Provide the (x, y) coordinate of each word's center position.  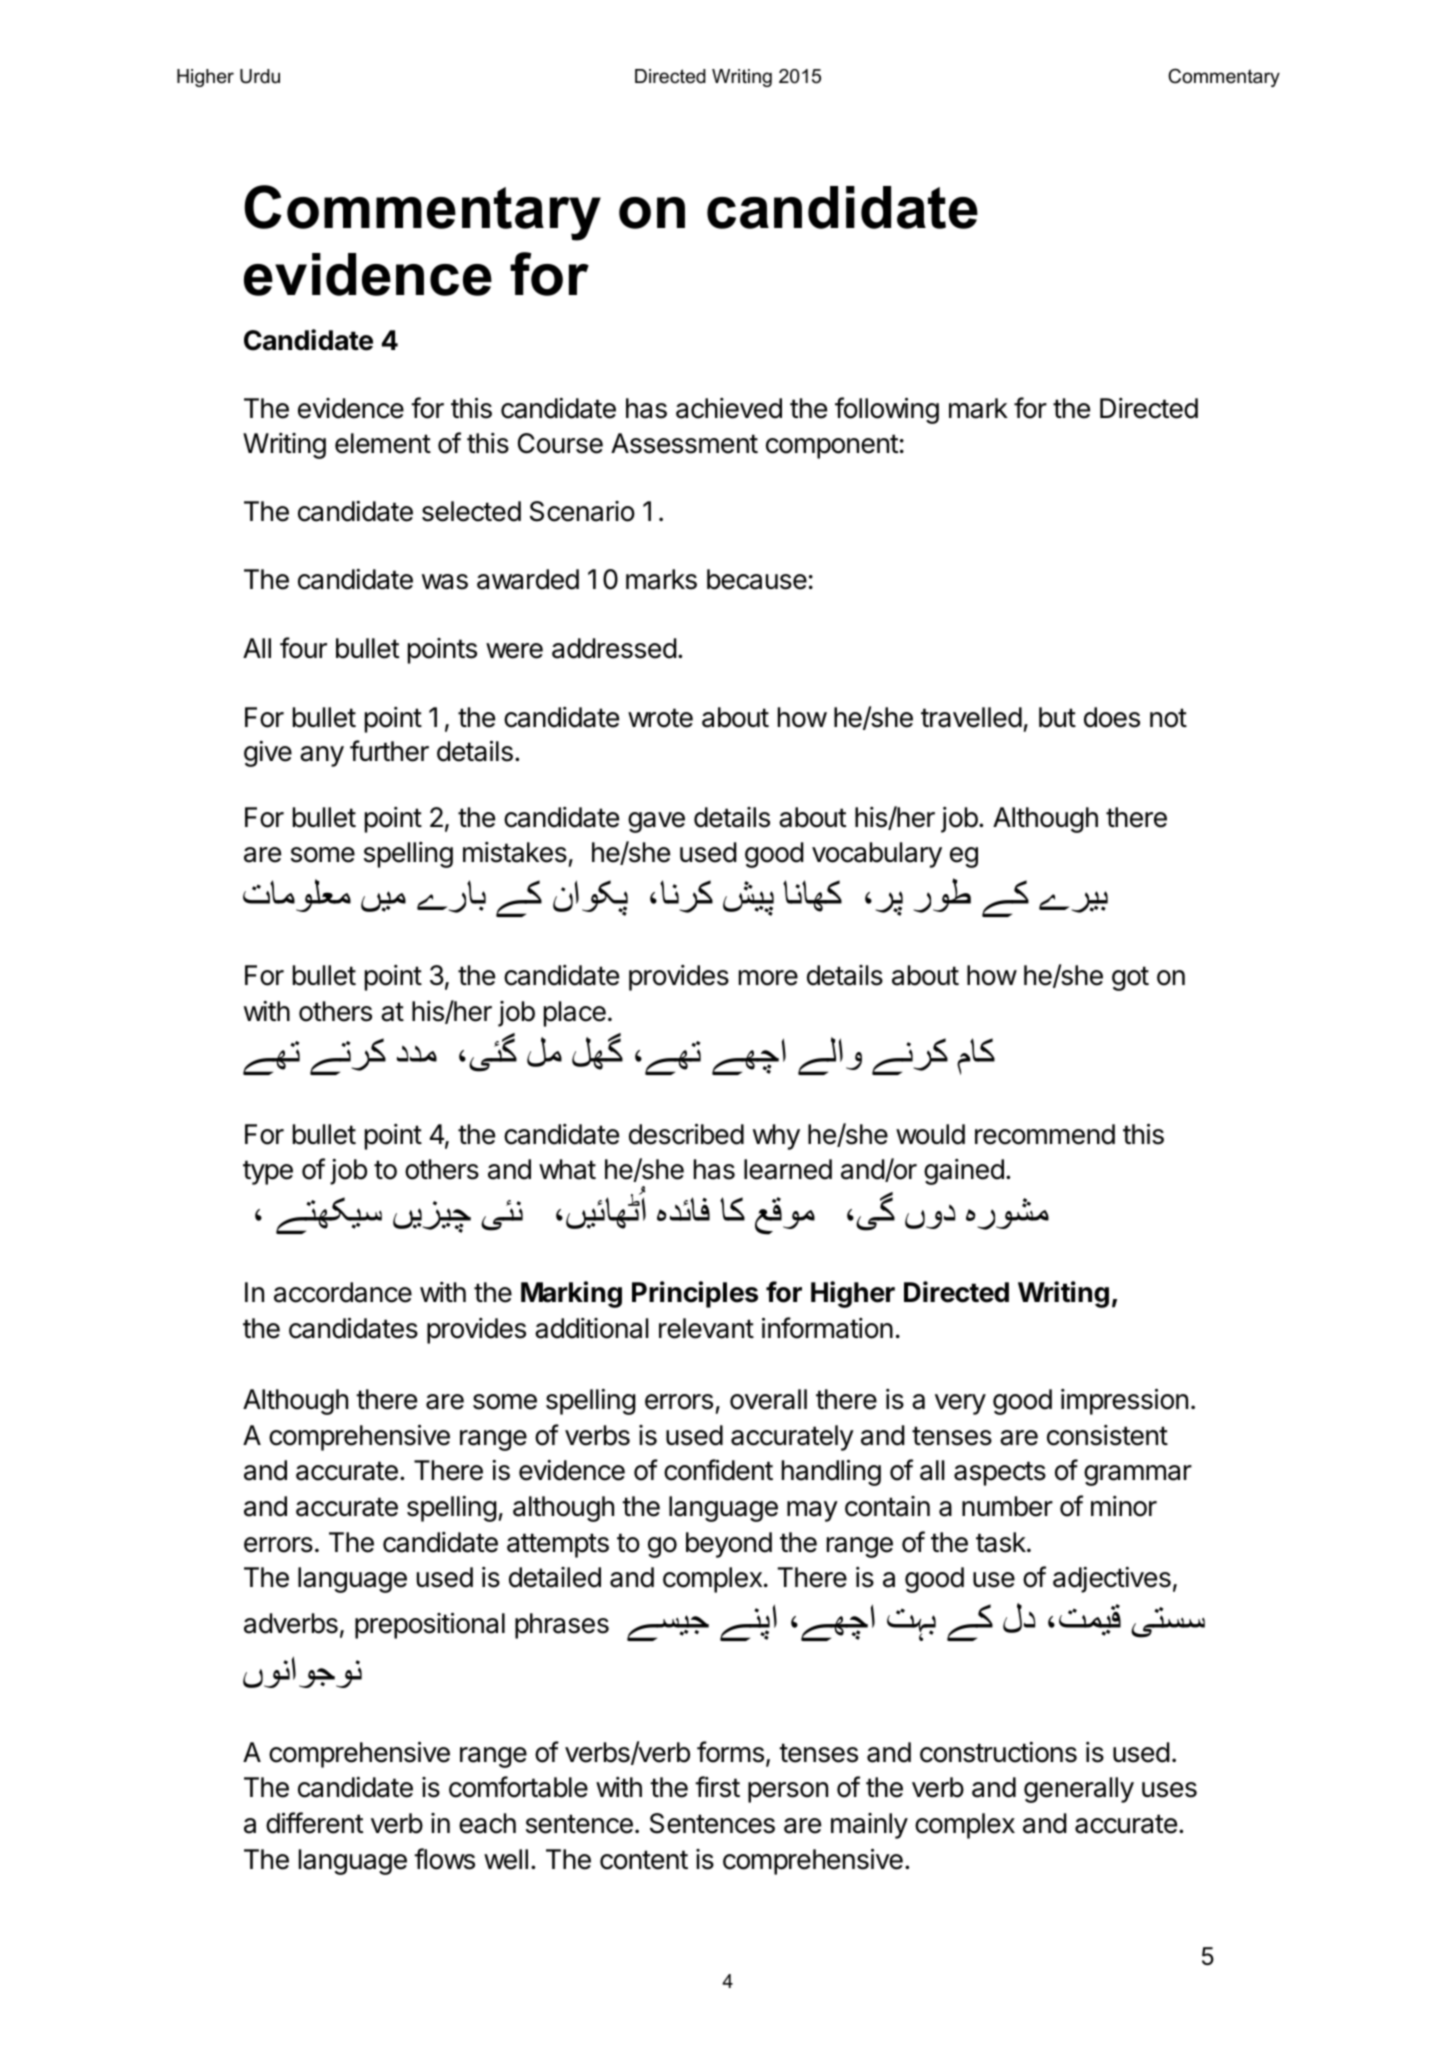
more (768, 978)
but (1057, 717)
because (757, 579)
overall (768, 1399)
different (314, 1823)
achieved (729, 408)
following (887, 410)
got (1130, 978)
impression (1124, 1401)
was (445, 582)
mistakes (515, 852)
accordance (343, 1292)
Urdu (260, 76)
